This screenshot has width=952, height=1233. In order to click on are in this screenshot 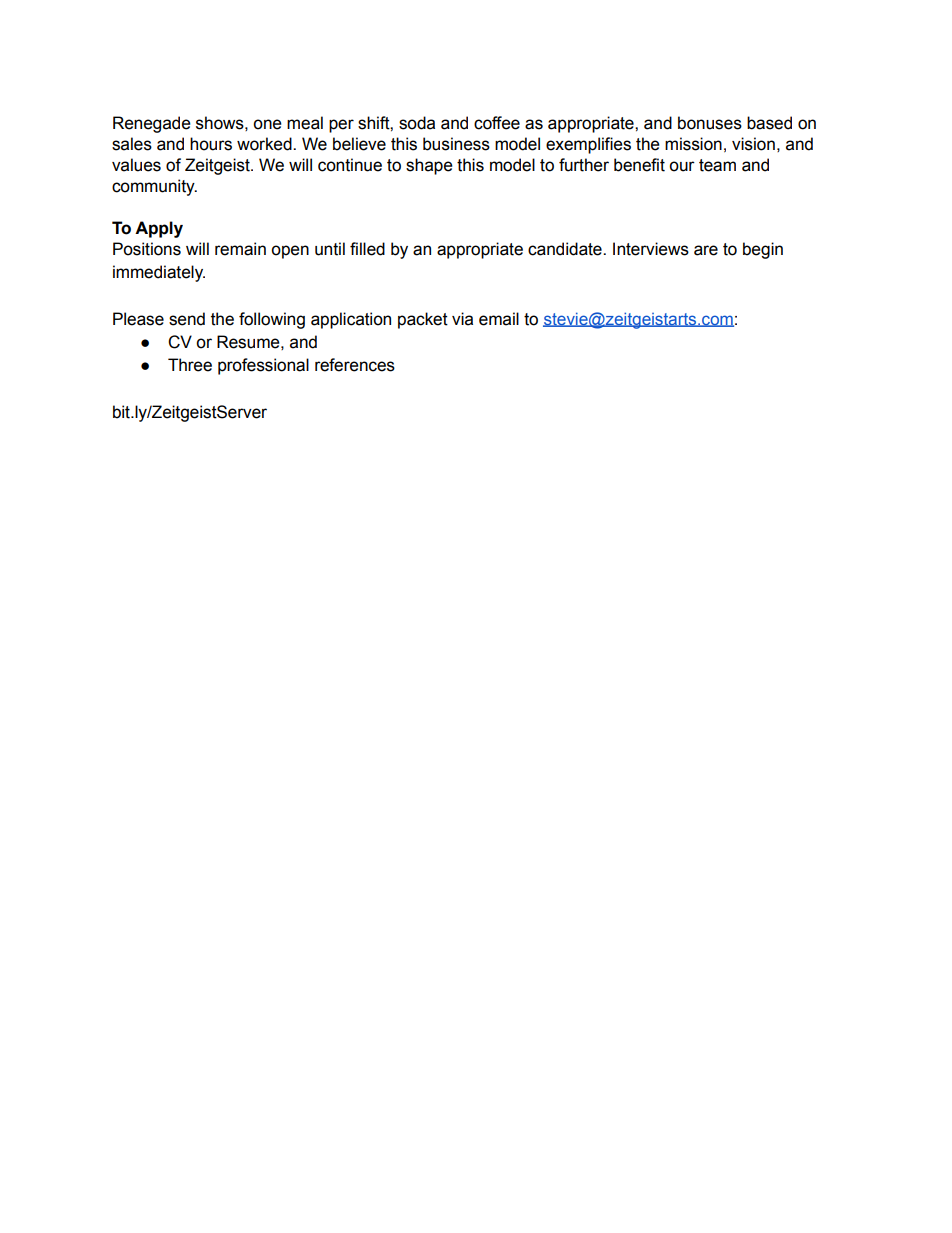, I will do `click(706, 250)`.
